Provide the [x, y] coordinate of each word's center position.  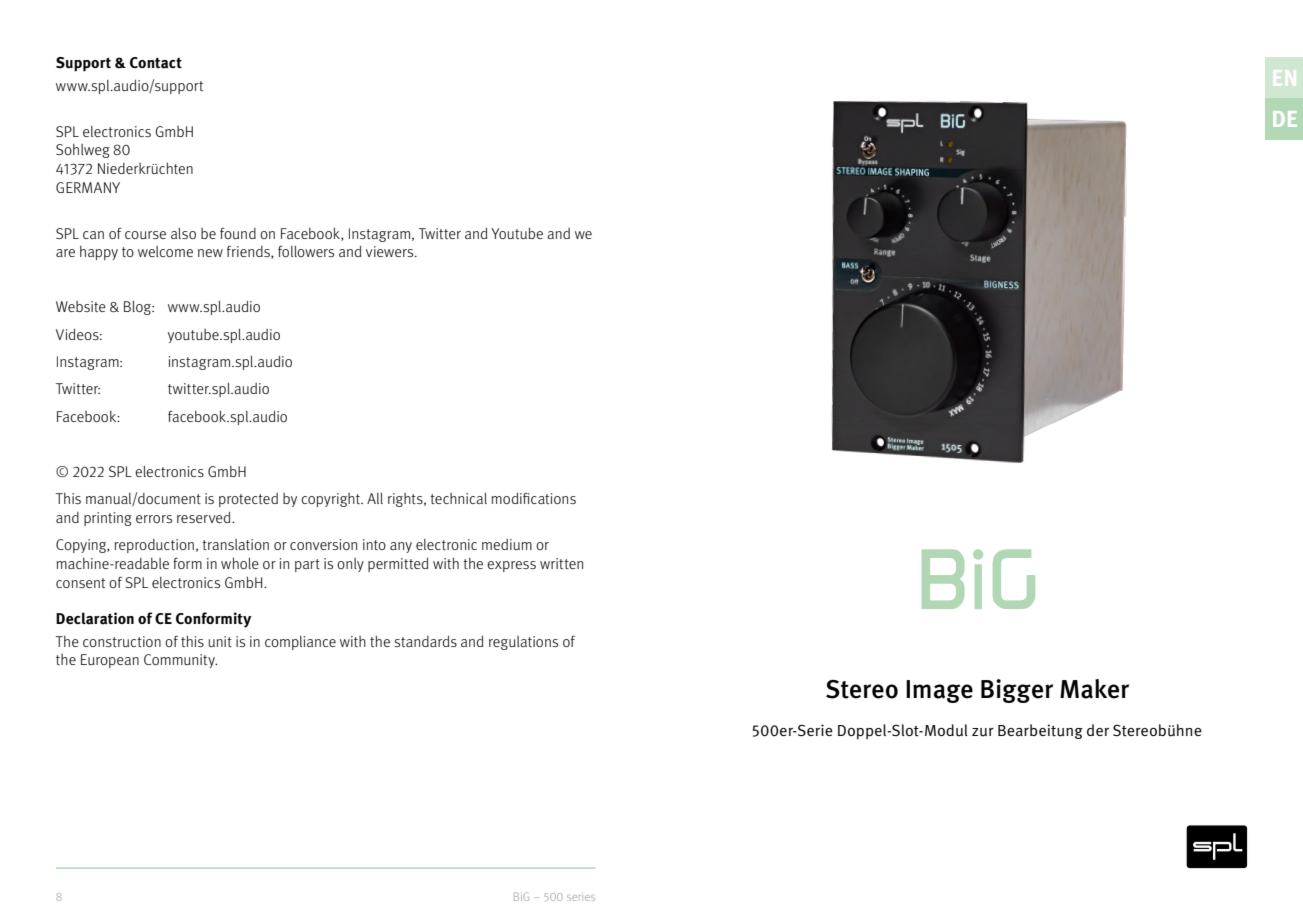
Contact [156, 63]
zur [983, 732]
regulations [523, 643]
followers [306, 251]
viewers [391, 251]
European [110, 661]
